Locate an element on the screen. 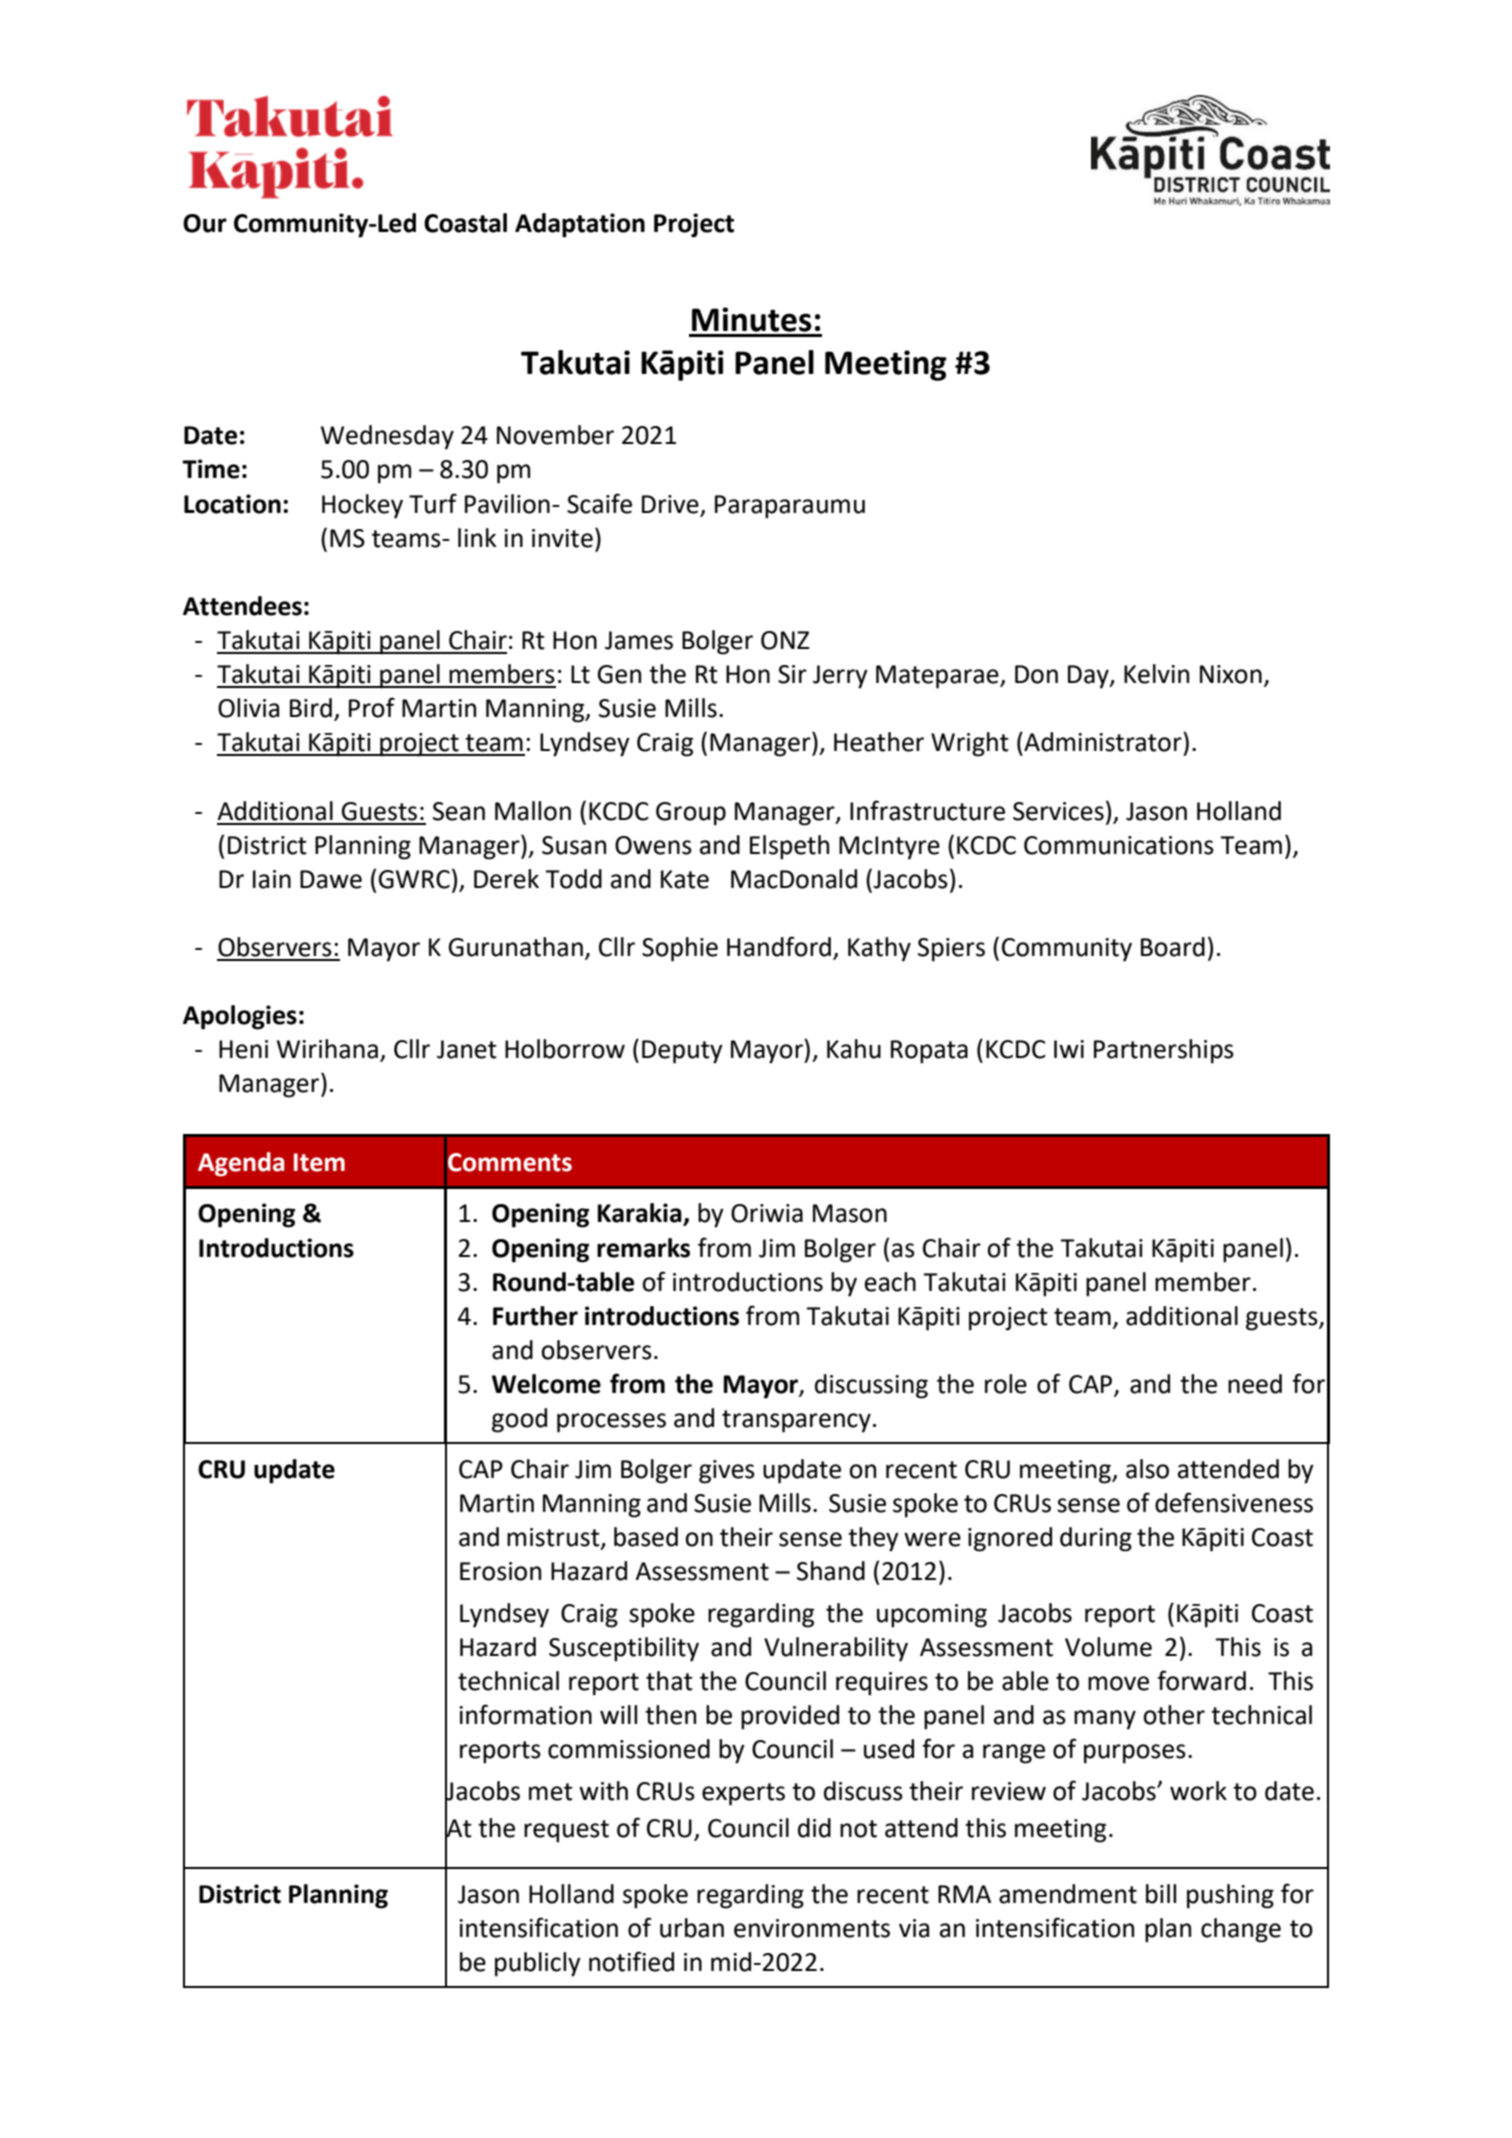 The width and height of the screenshot is (1512, 2138). James is located at coordinates (639, 640).
